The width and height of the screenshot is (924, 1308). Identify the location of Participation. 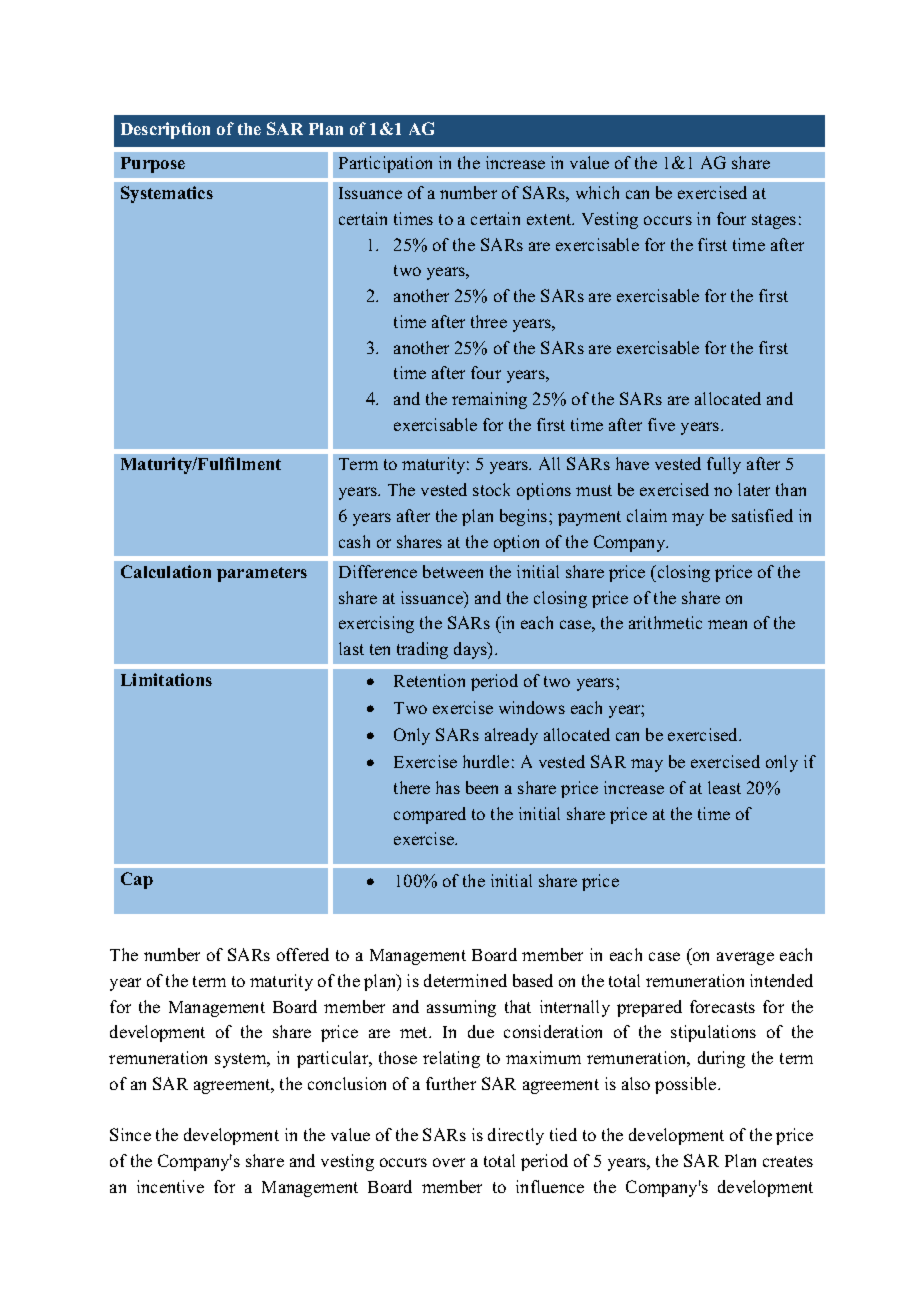
(385, 164).
